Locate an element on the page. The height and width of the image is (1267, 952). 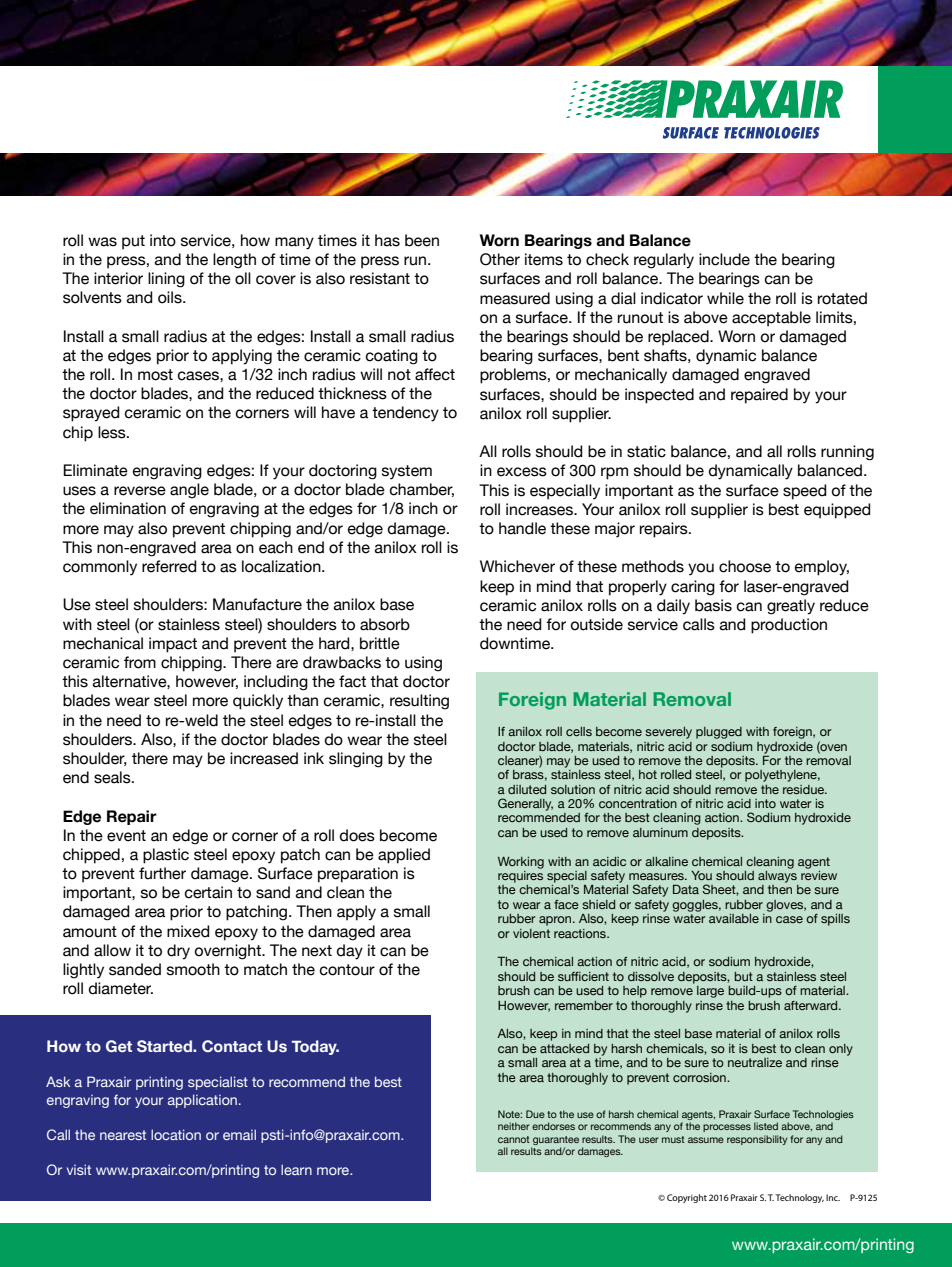
lining is located at coordinates (166, 280).
